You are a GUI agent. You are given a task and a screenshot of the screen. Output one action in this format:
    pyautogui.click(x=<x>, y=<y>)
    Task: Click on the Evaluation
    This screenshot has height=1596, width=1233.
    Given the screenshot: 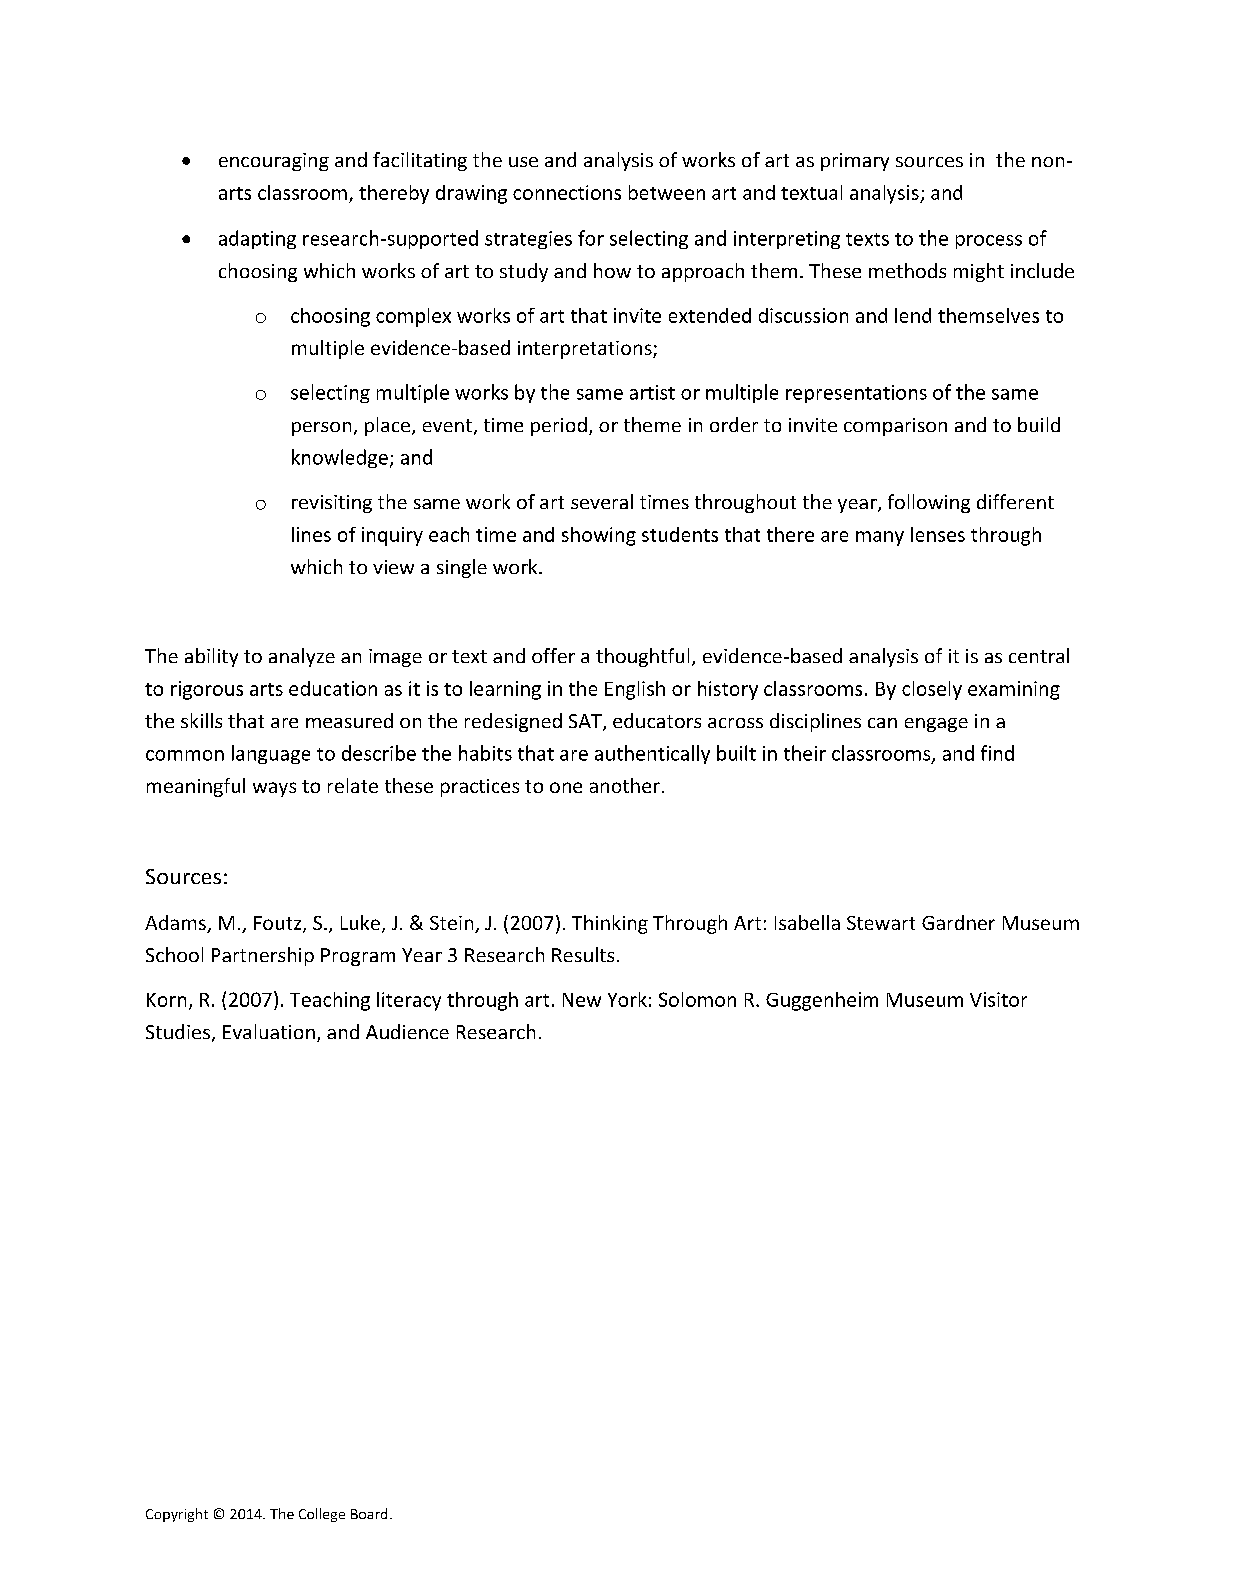 What is the action you would take?
    pyautogui.click(x=269, y=1031)
